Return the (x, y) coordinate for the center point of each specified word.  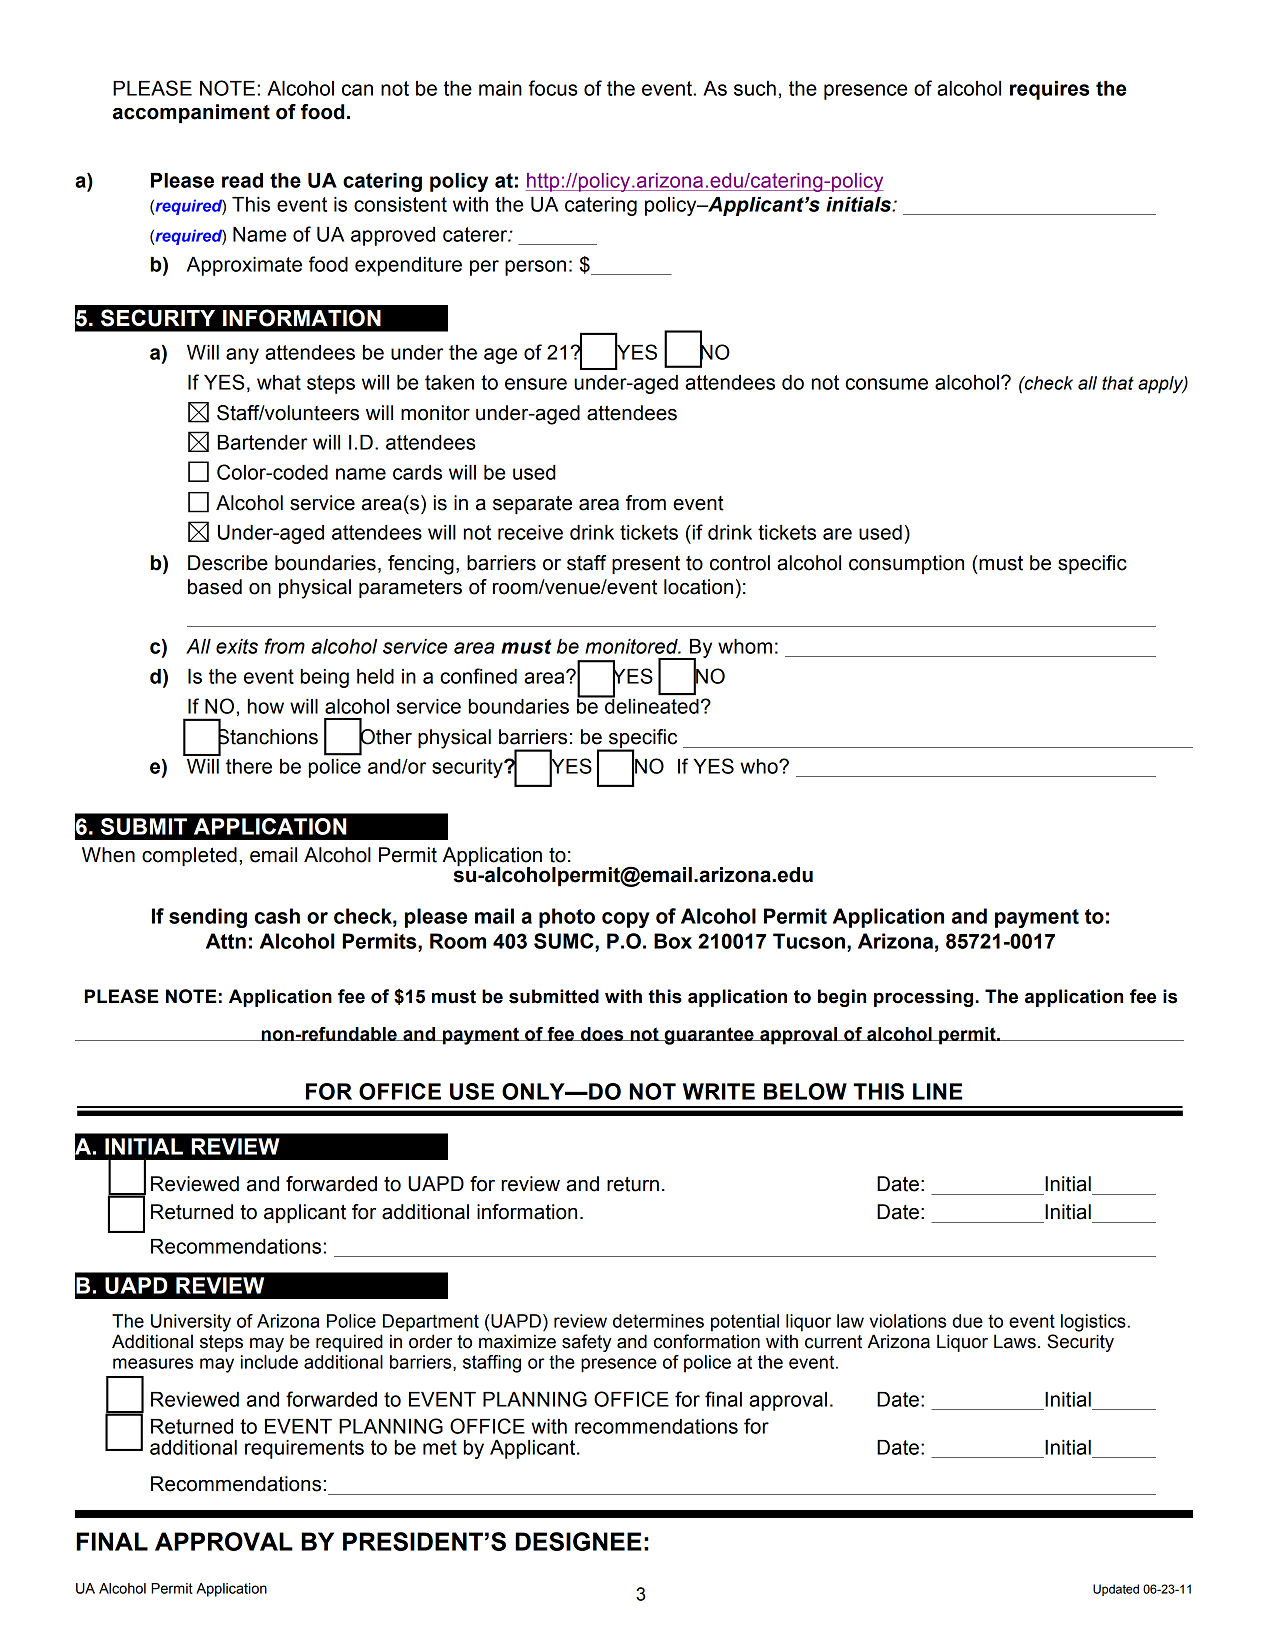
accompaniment (191, 113)
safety (586, 1343)
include (269, 1362)
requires (1049, 90)
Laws (1015, 1341)
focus (553, 88)
